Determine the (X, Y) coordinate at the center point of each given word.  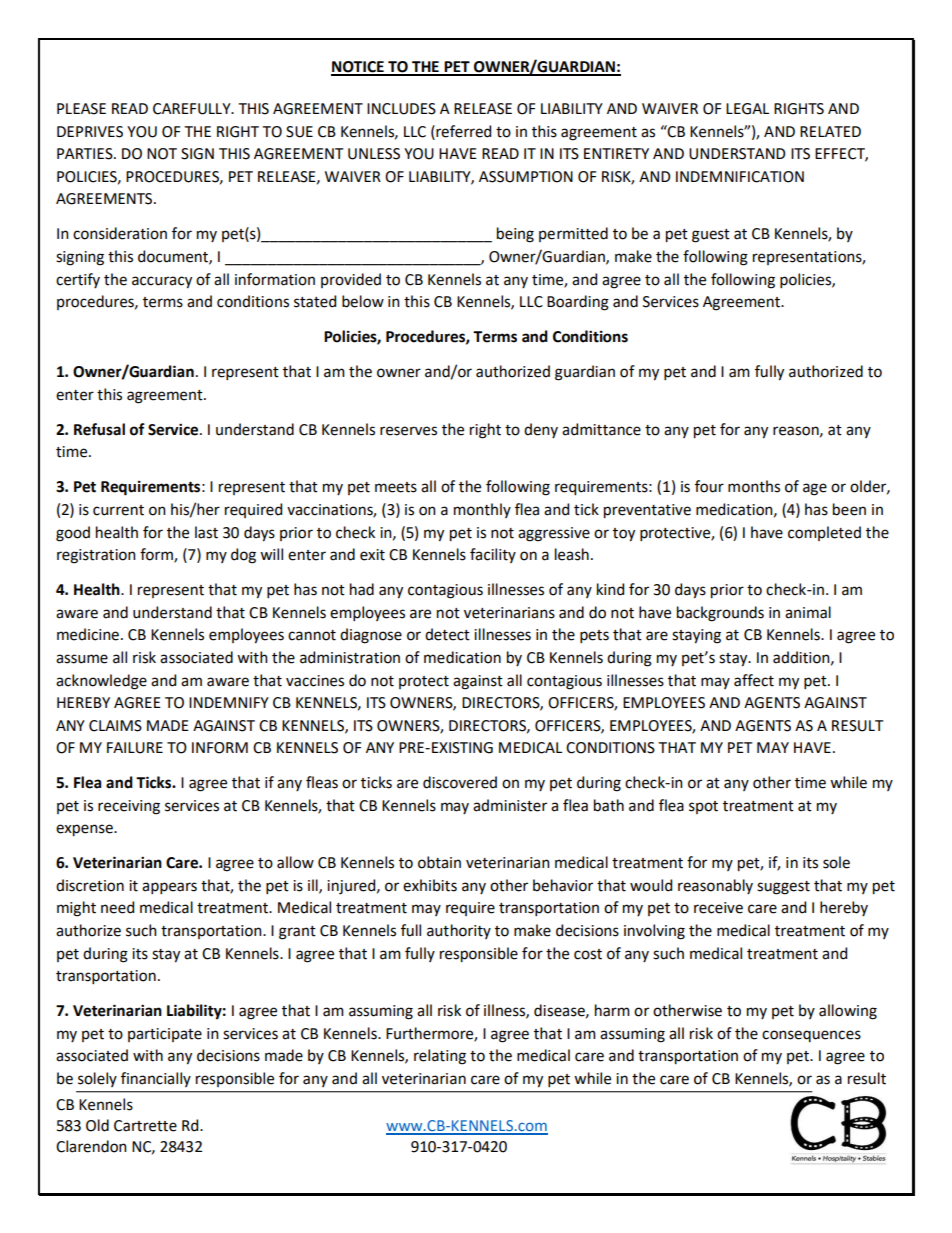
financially (156, 1079)
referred (462, 131)
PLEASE (81, 109)
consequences (811, 1036)
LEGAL (747, 109)
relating (440, 1057)
